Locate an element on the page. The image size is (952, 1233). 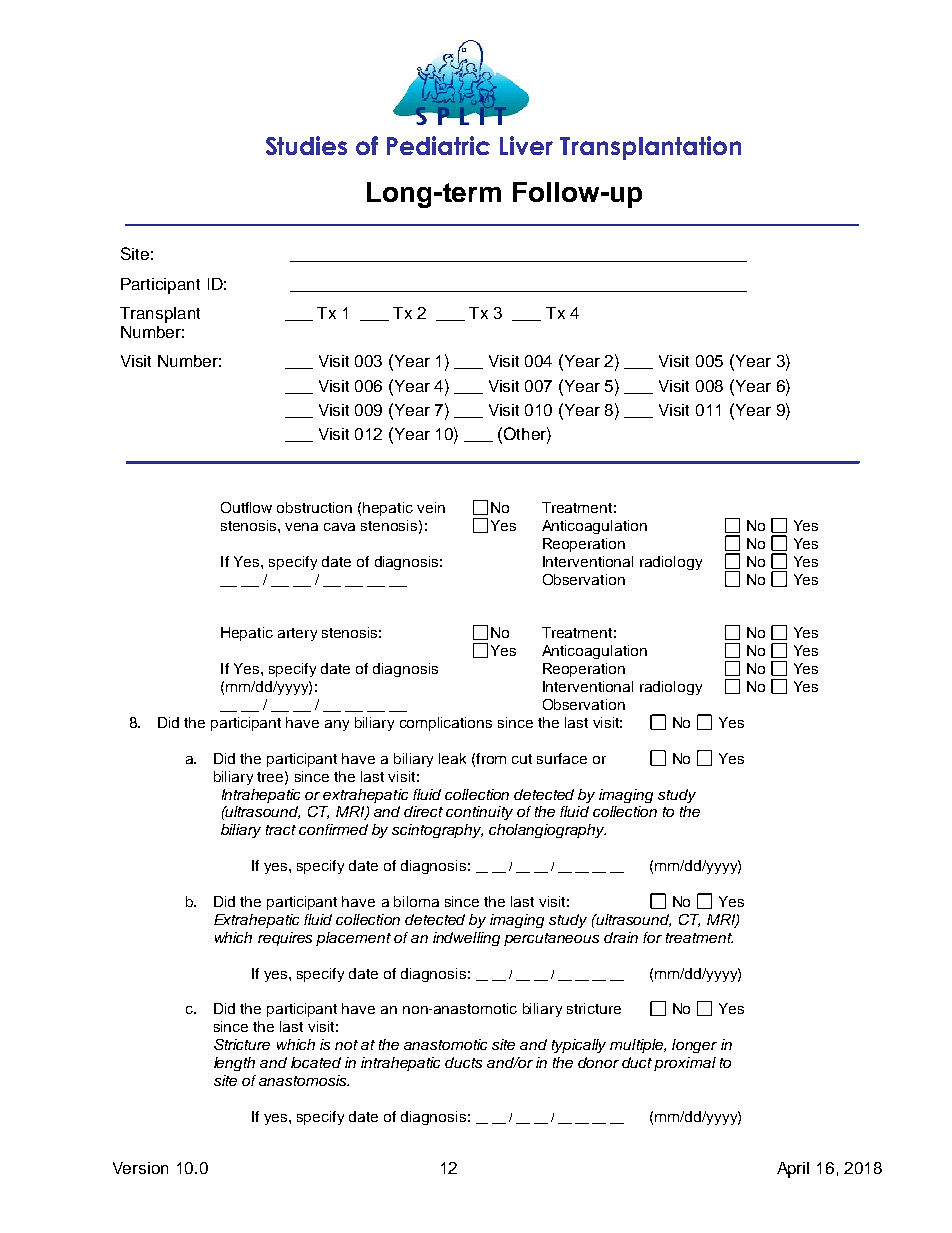
Liver is located at coordinates (526, 145).
